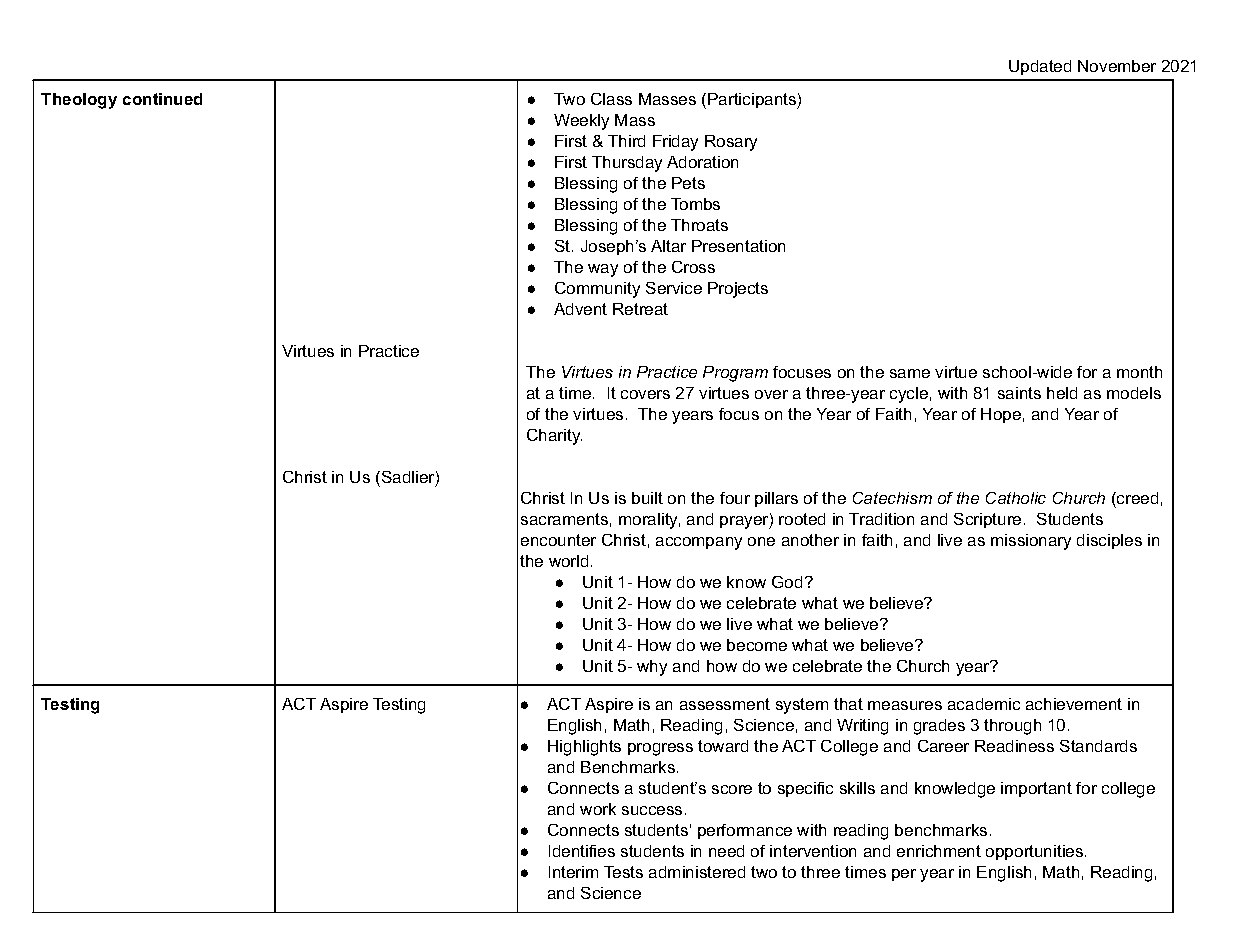 The height and width of the document is (952, 1233). I want to click on Updated, so click(1040, 67).
